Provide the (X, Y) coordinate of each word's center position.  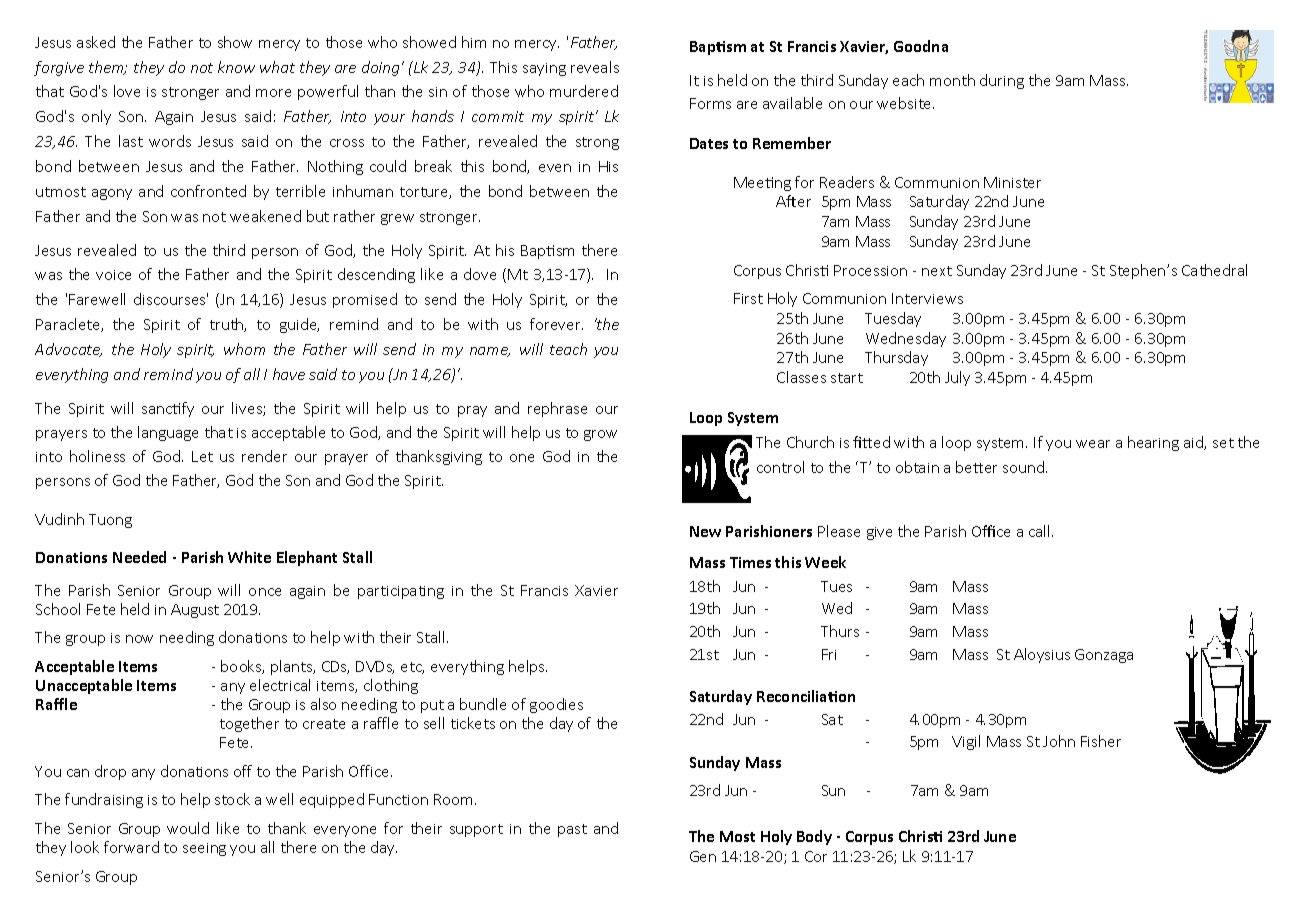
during (1002, 81)
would (188, 828)
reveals (595, 67)
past (572, 830)
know (236, 67)
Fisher (1101, 741)
